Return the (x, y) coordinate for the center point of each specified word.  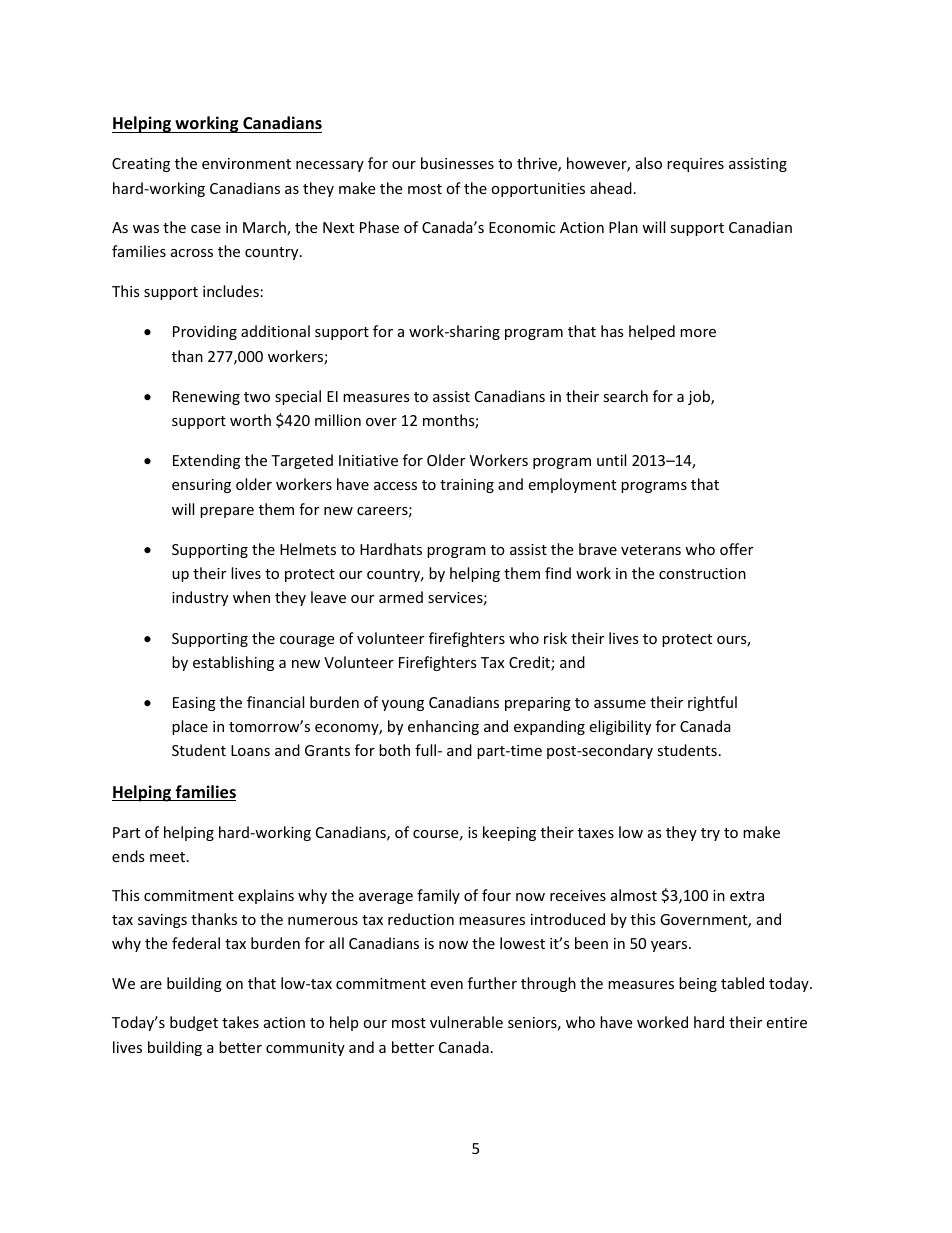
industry (200, 598)
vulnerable (466, 1022)
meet (169, 857)
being (698, 984)
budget (194, 1023)
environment (246, 163)
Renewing (206, 398)
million (338, 420)
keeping (509, 833)
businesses (457, 163)
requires (695, 165)
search (625, 396)
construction (702, 573)
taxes (596, 833)
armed (401, 597)
